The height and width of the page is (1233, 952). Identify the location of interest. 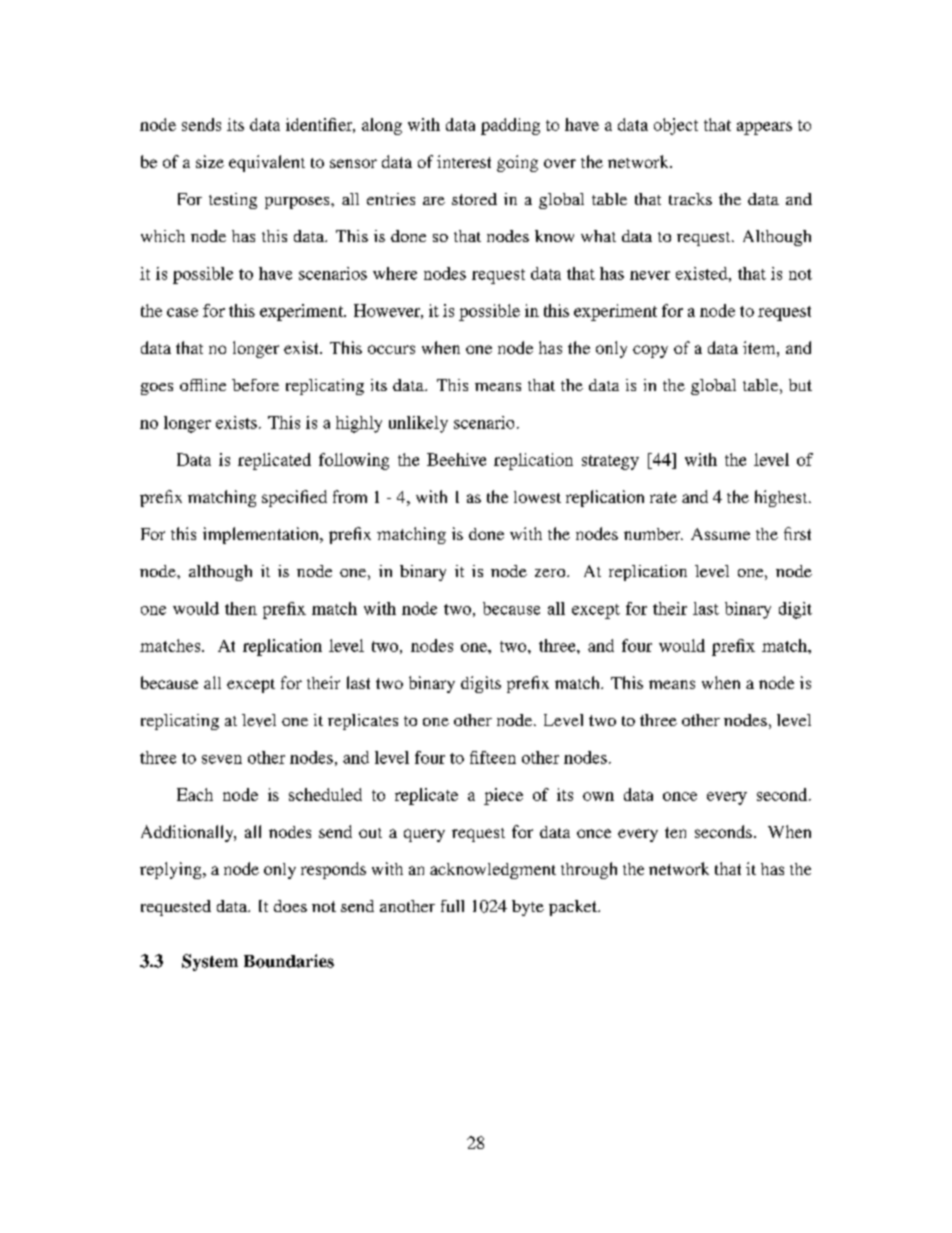
(464, 161).
